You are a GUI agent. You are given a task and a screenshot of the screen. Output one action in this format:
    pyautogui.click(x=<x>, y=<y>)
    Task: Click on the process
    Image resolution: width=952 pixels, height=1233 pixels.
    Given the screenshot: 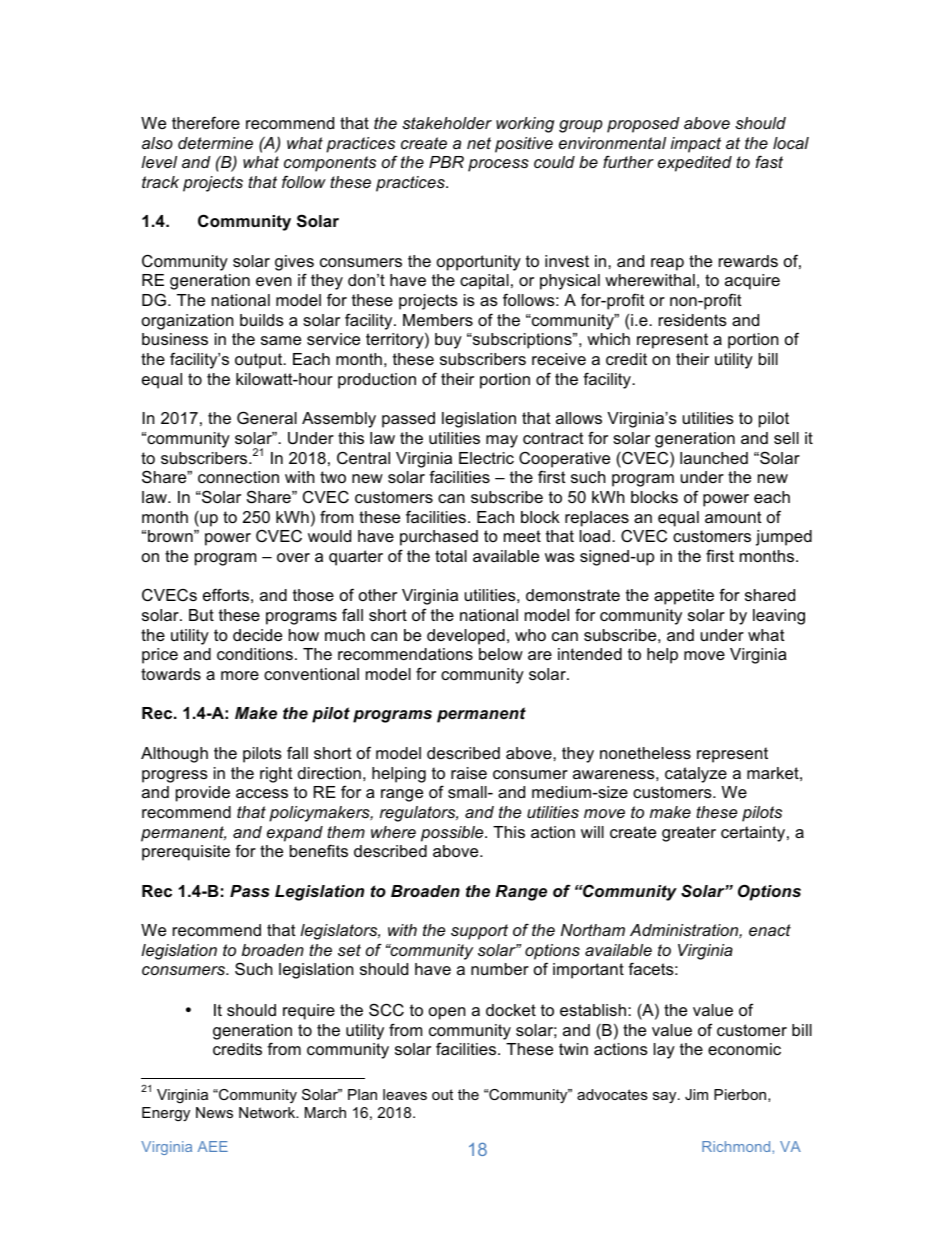 What is the action you would take?
    pyautogui.click(x=498, y=165)
